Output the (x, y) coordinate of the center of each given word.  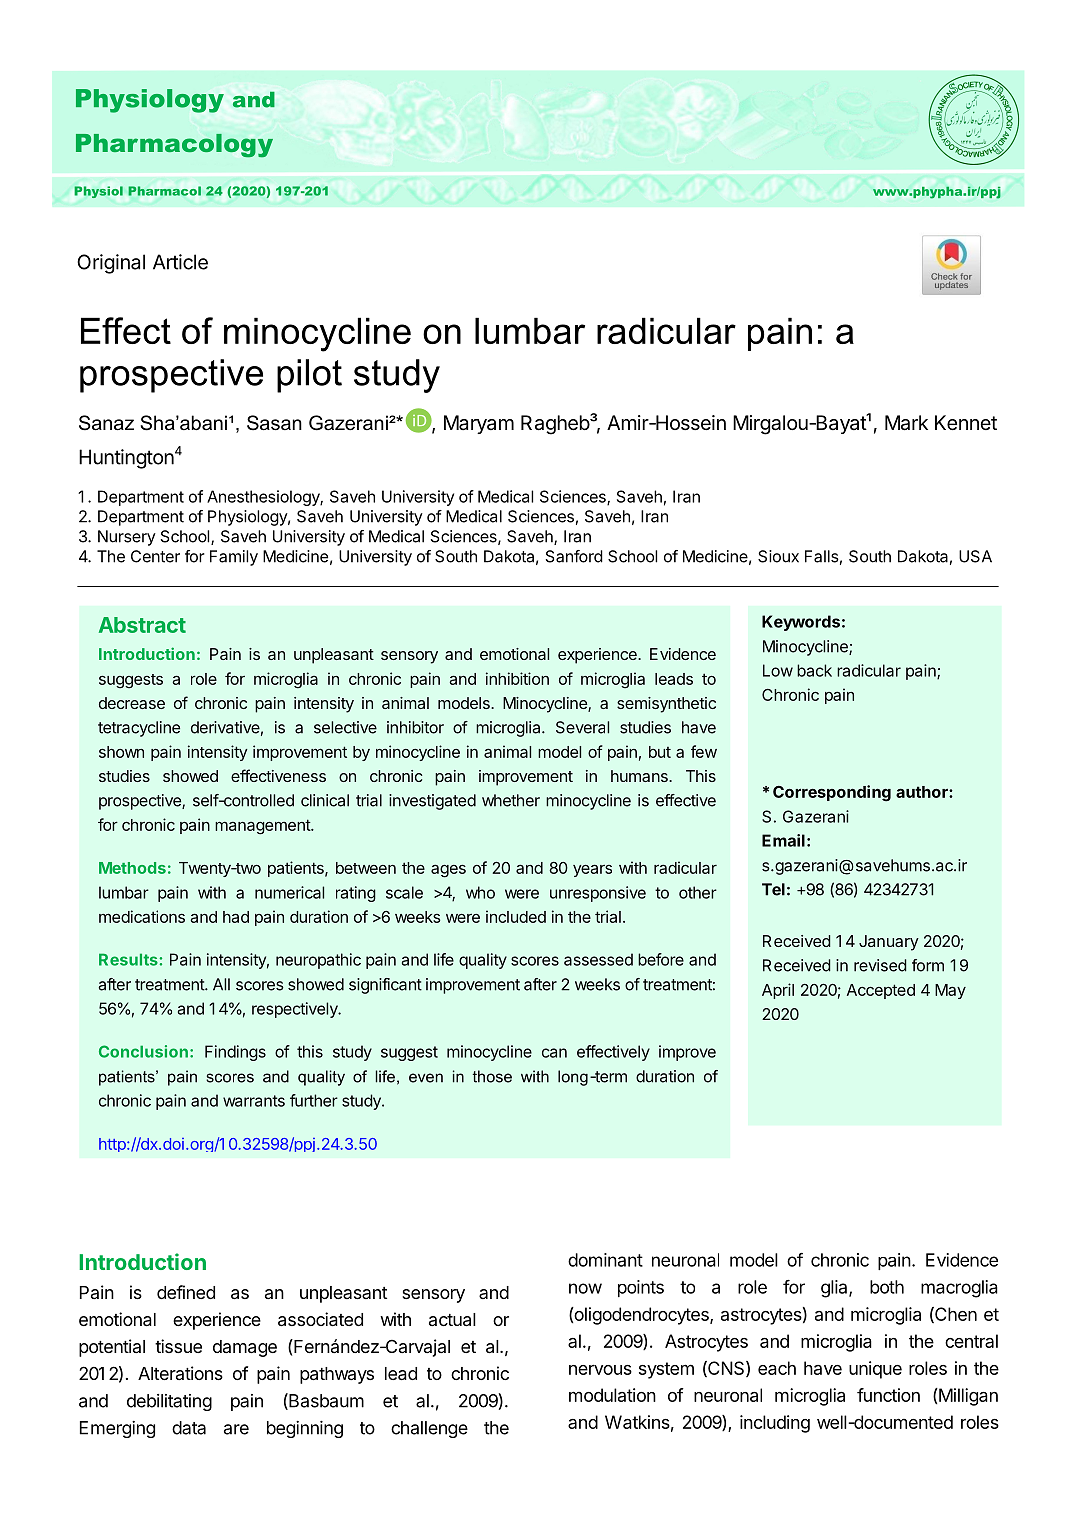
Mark (906, 423)
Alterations (180, 1373)
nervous (600, 1369)
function (888, 1395)
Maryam (479, 424)
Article (180, 262)
